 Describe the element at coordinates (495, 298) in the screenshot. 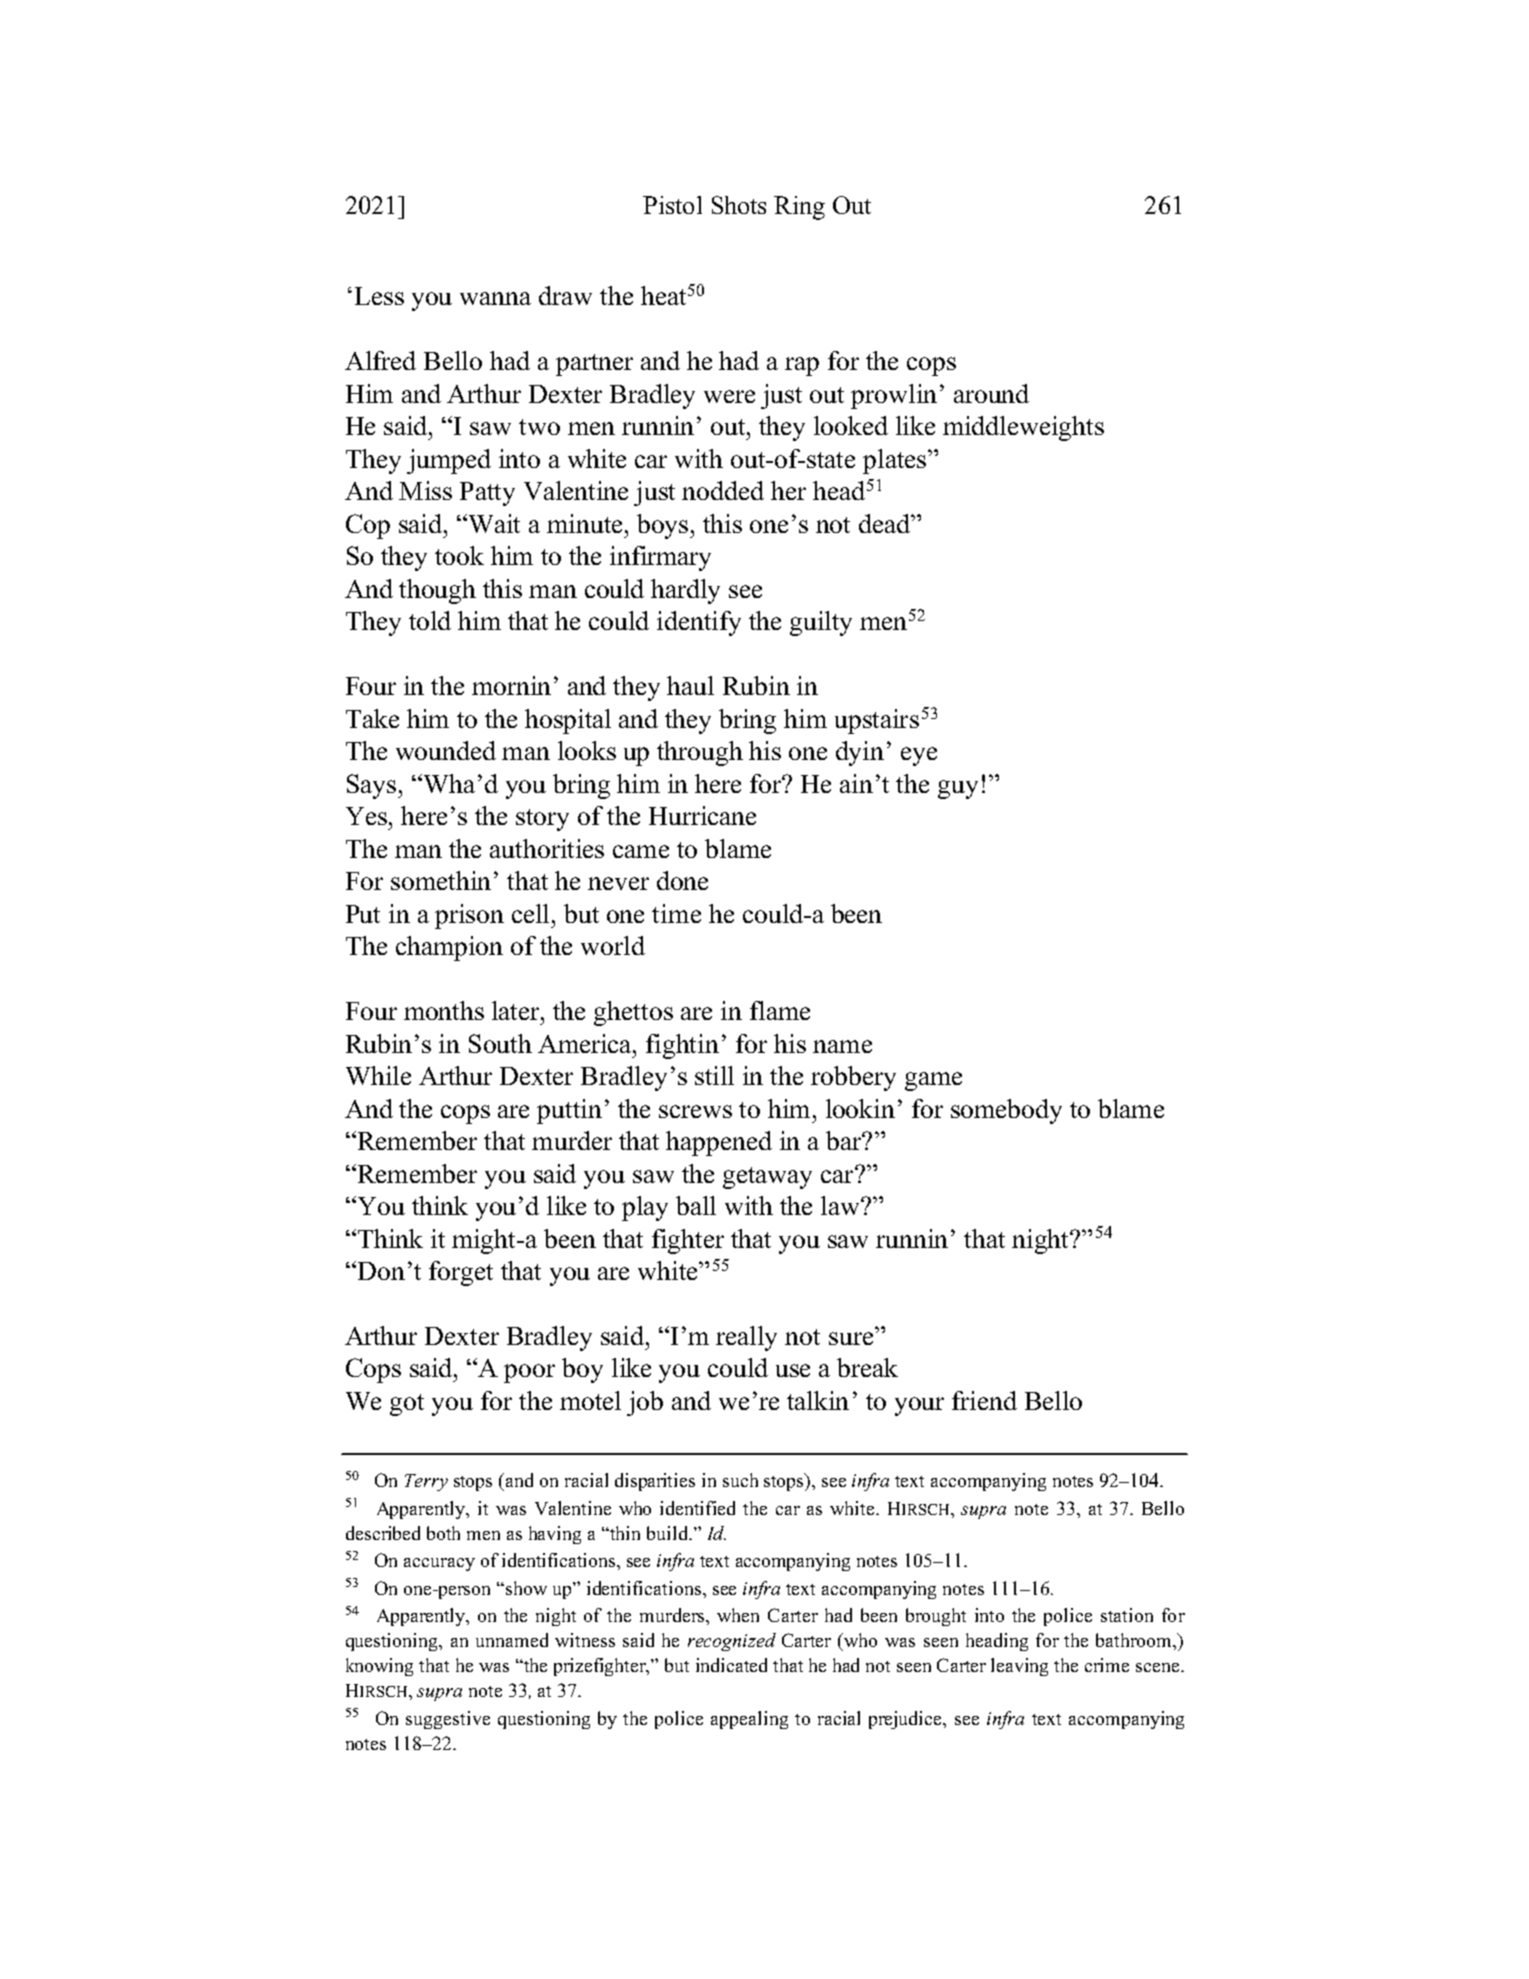

I see `wanna` at that location.
